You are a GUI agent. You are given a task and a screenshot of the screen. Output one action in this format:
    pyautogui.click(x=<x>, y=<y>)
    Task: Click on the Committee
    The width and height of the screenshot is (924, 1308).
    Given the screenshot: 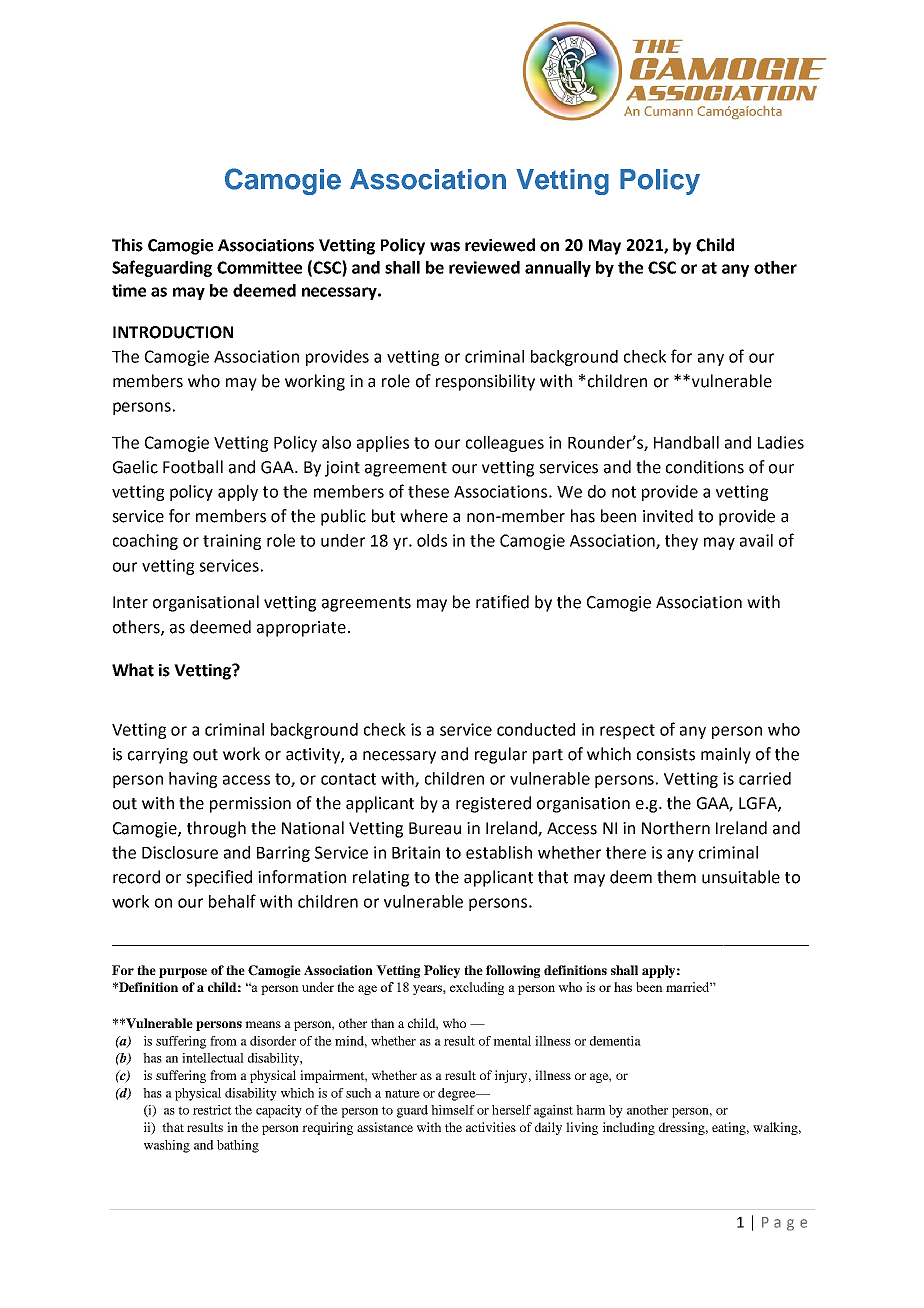 What is the action you would take?
    pyautogui.click(x=259, y=267)
